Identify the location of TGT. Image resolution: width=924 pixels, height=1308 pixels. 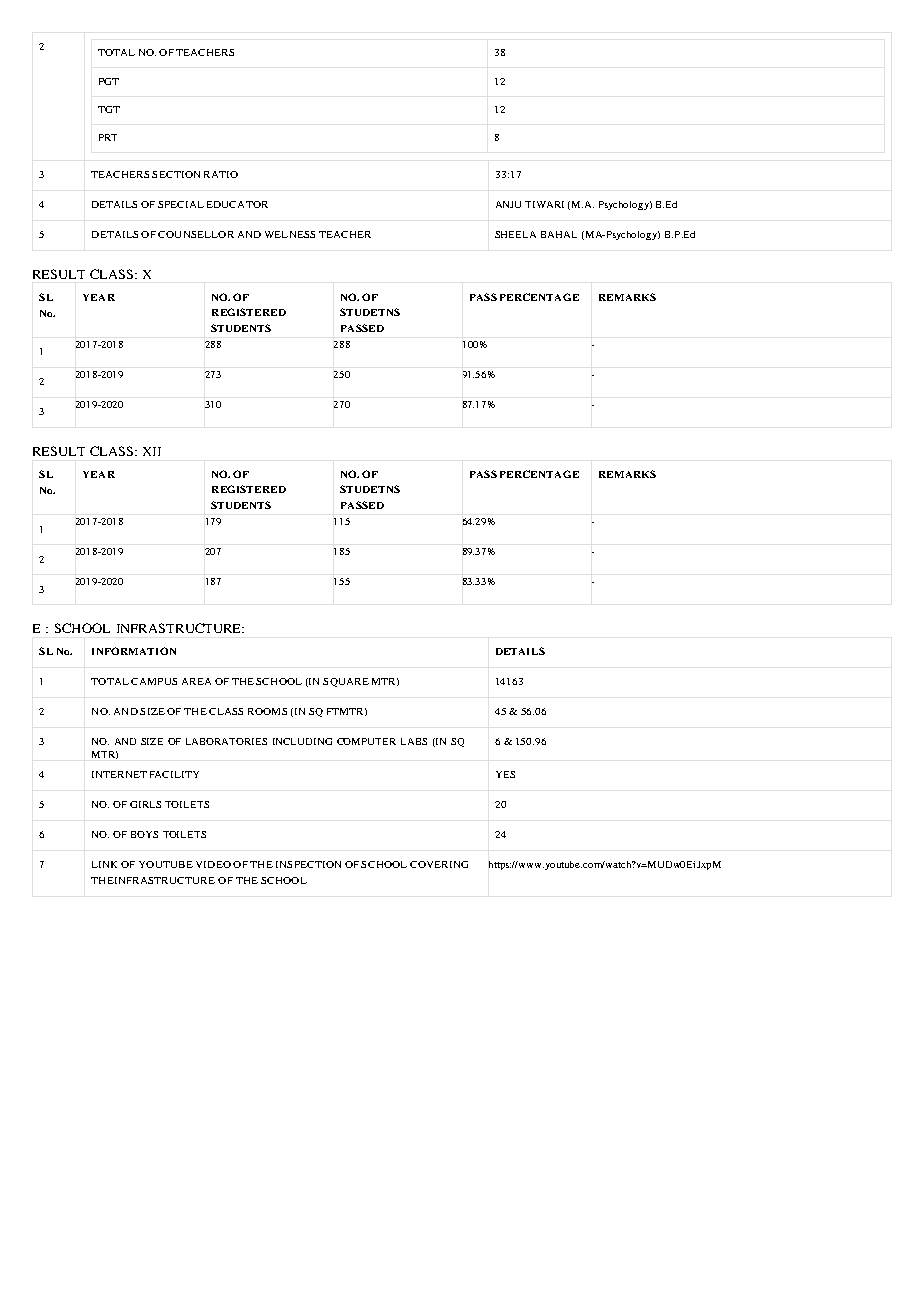
(109, 109).
